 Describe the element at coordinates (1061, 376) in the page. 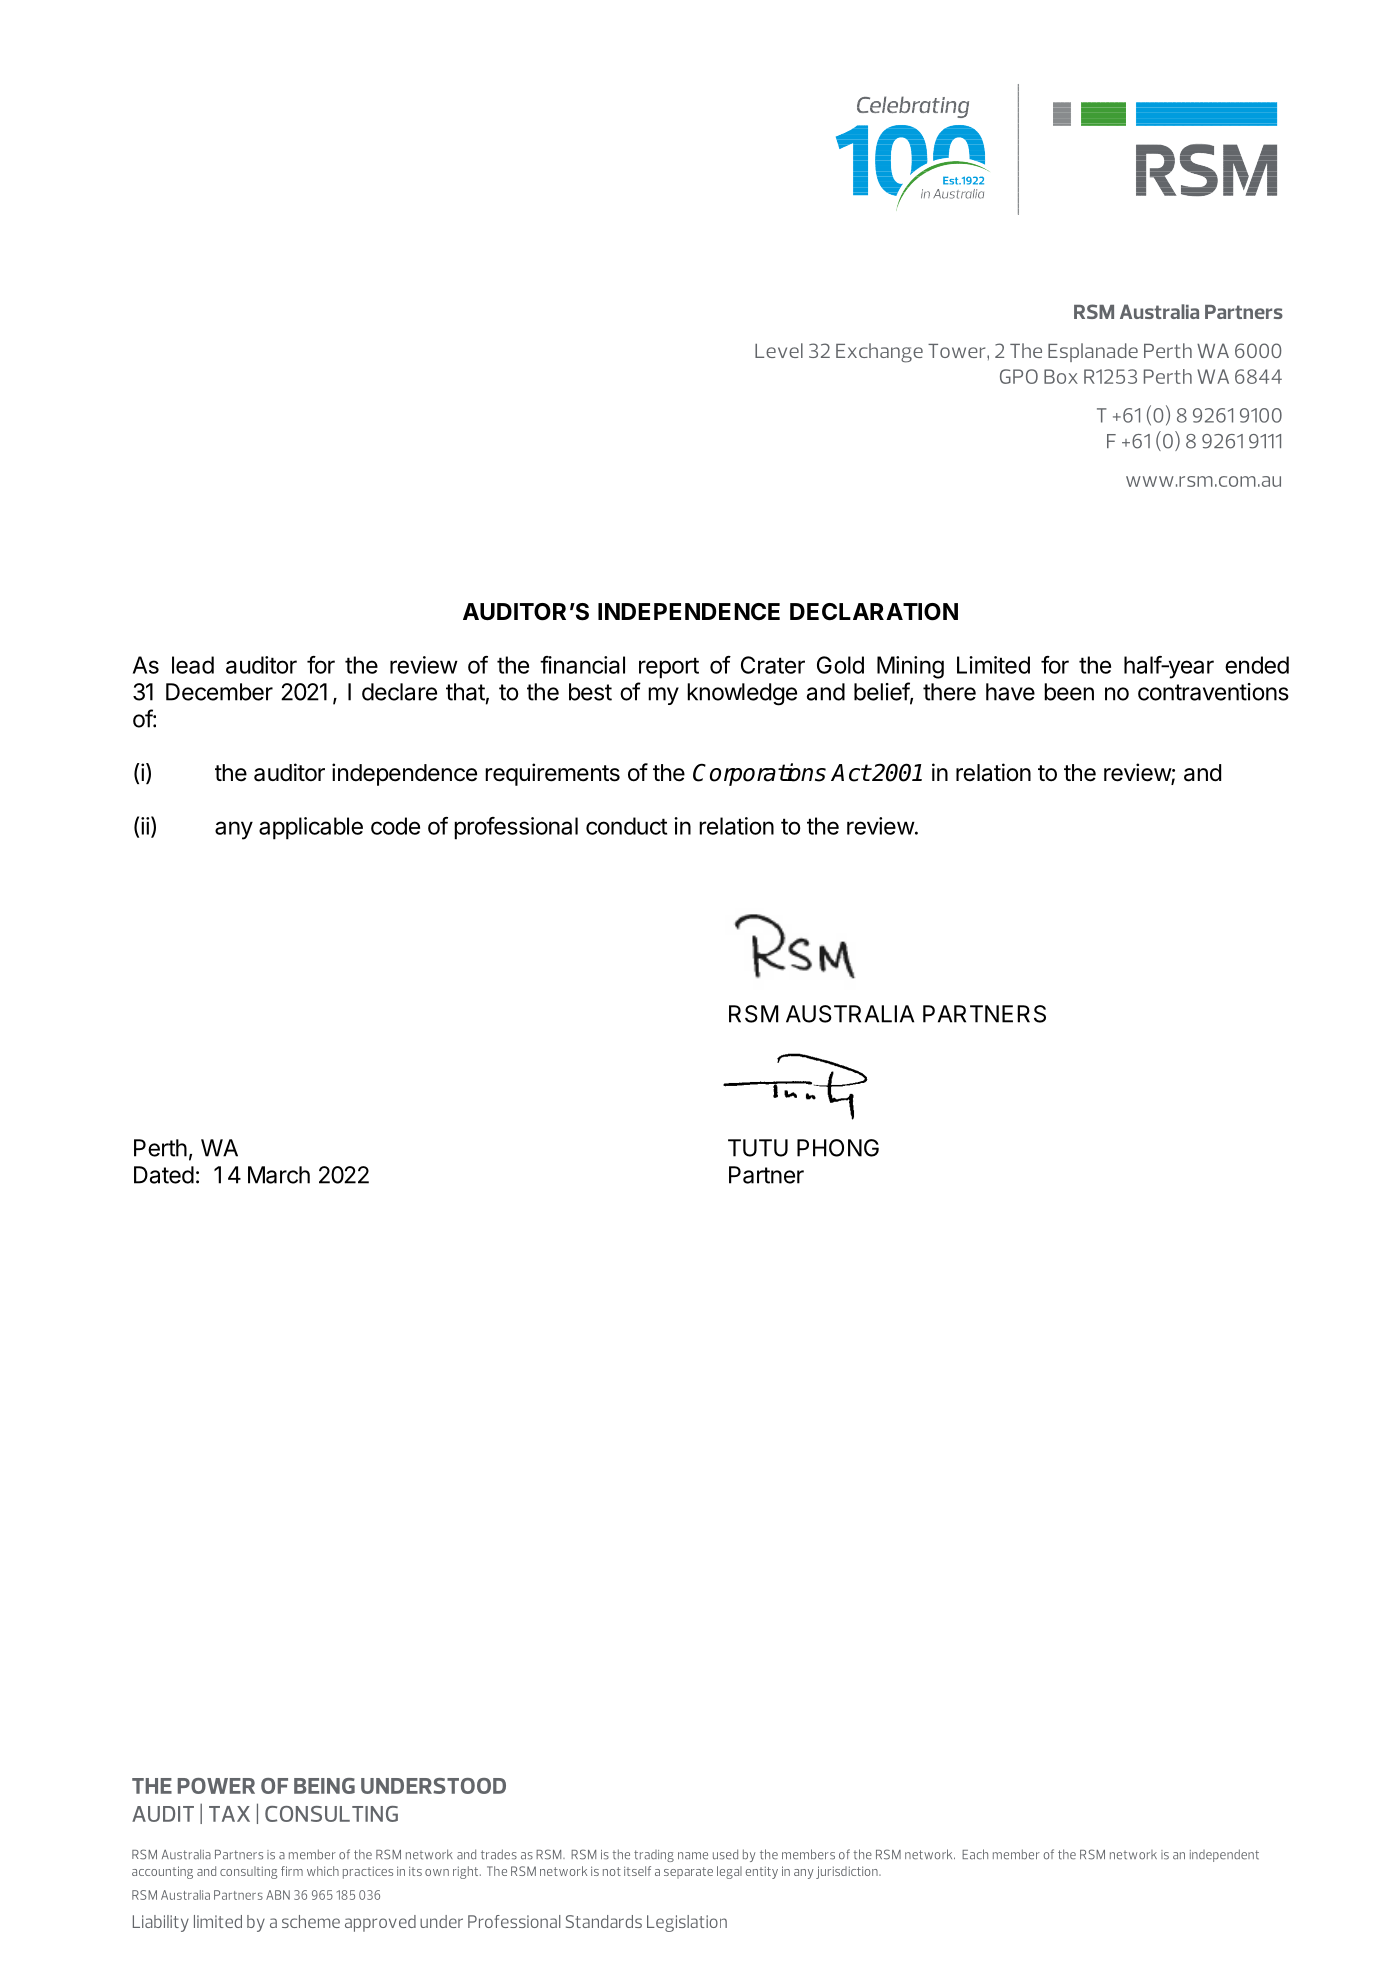

I see `Box` at that location.
